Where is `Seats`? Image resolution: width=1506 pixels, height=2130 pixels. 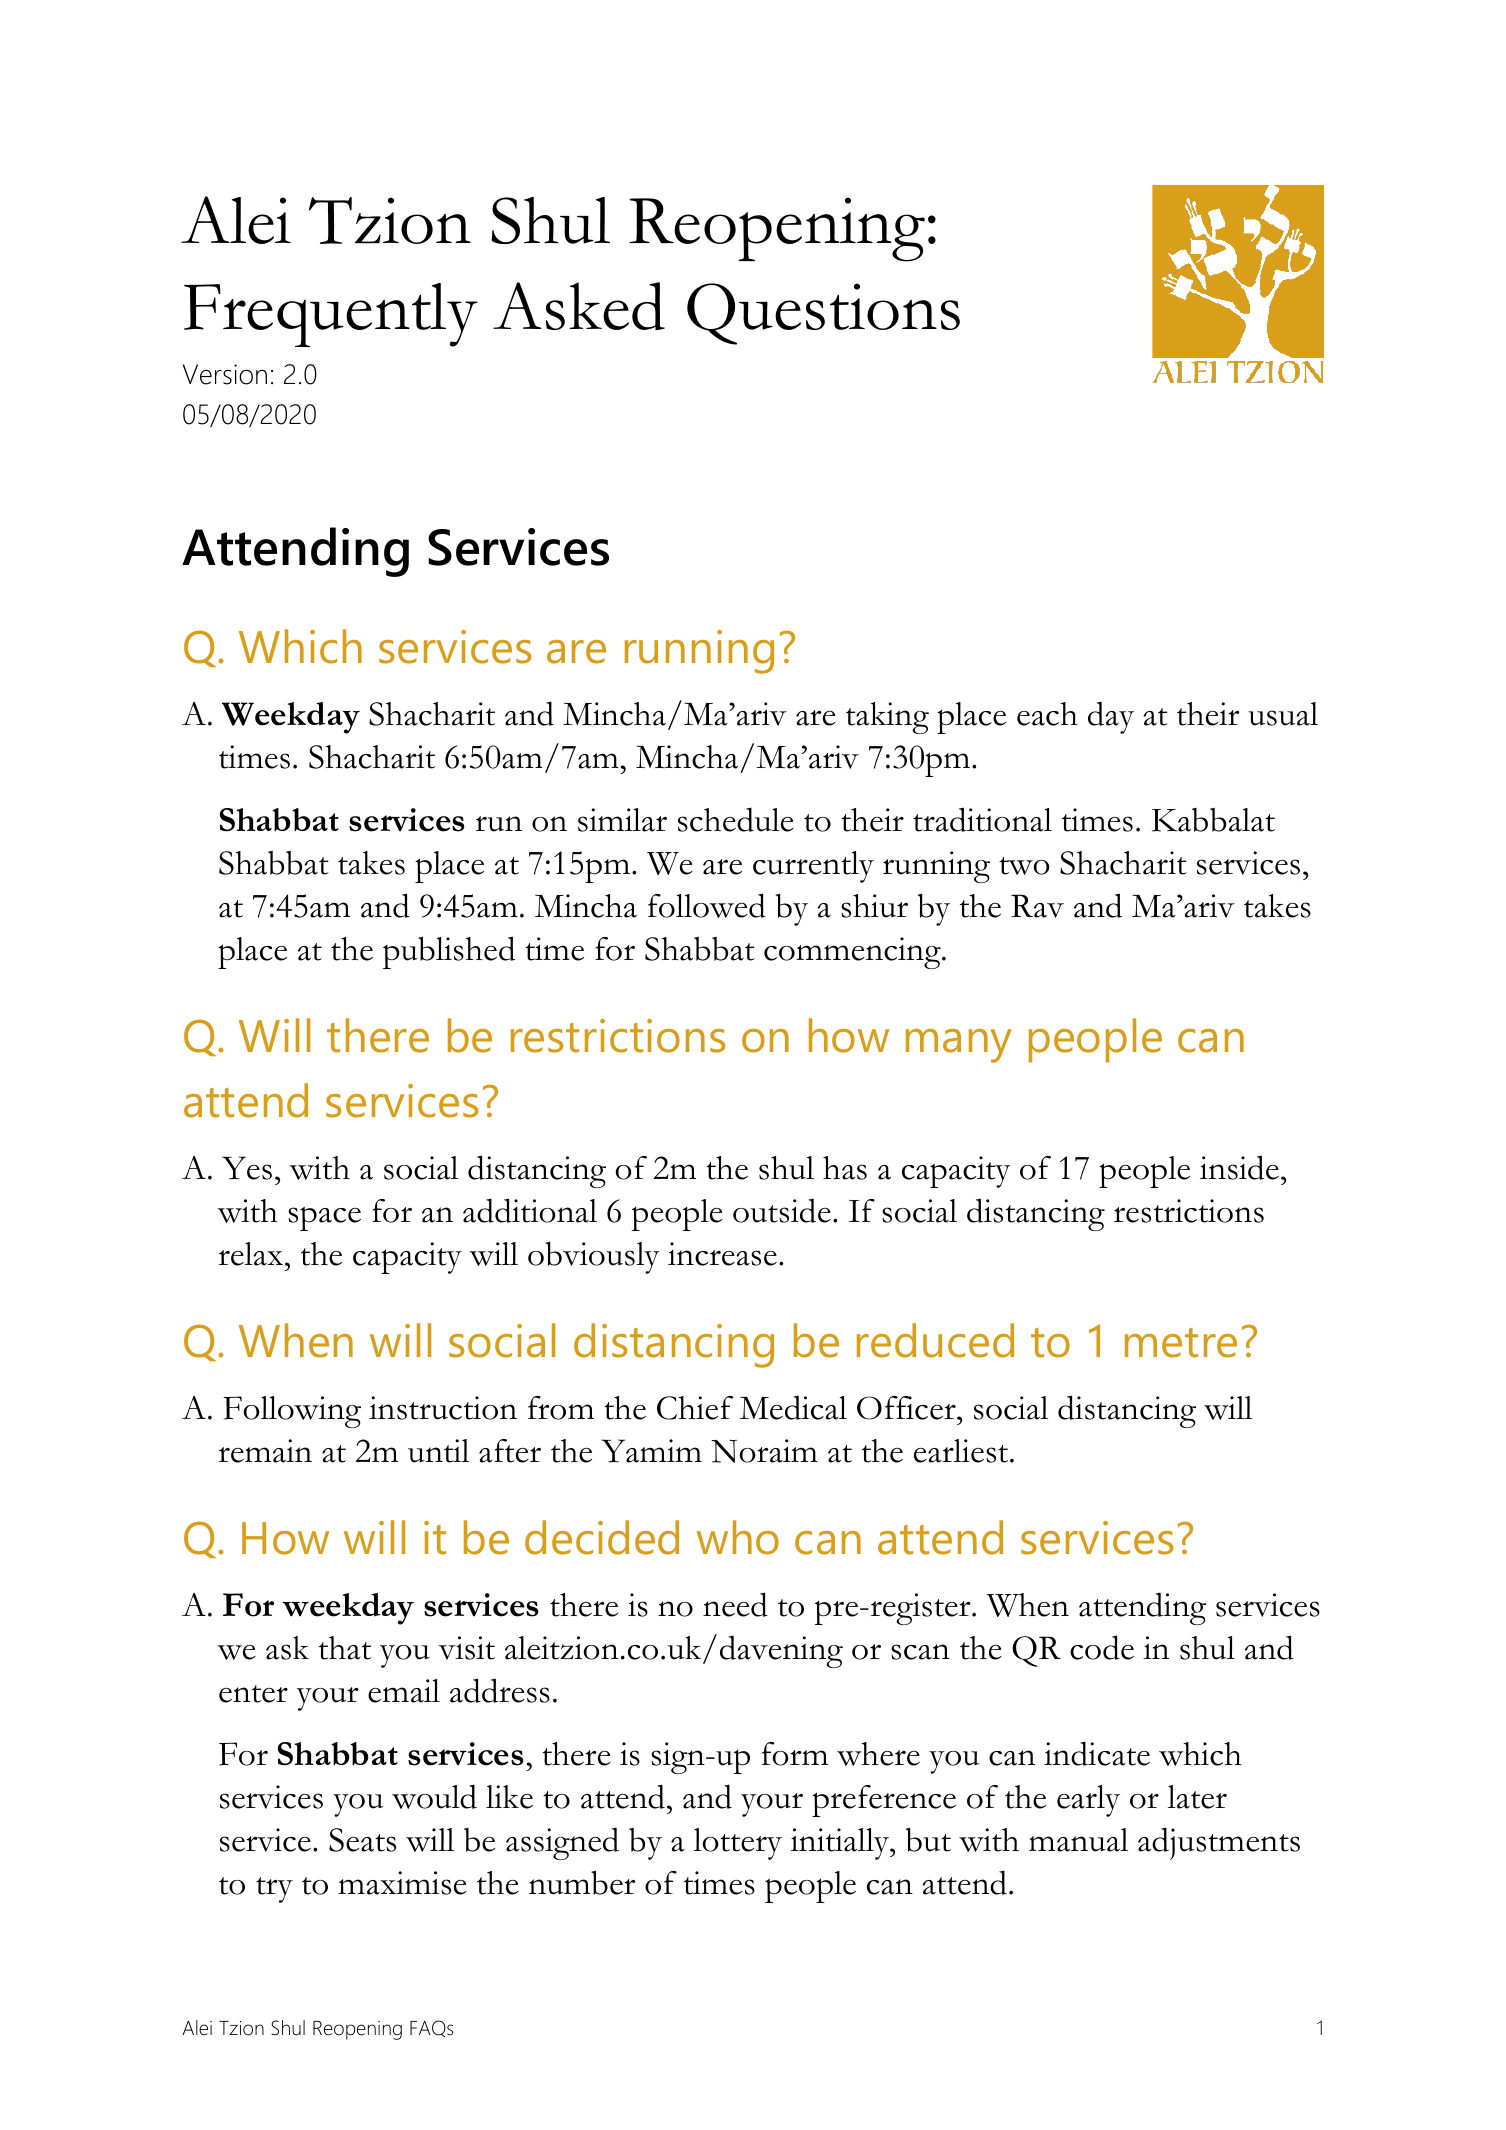
Seats is located at coordinates (362, 1840).
